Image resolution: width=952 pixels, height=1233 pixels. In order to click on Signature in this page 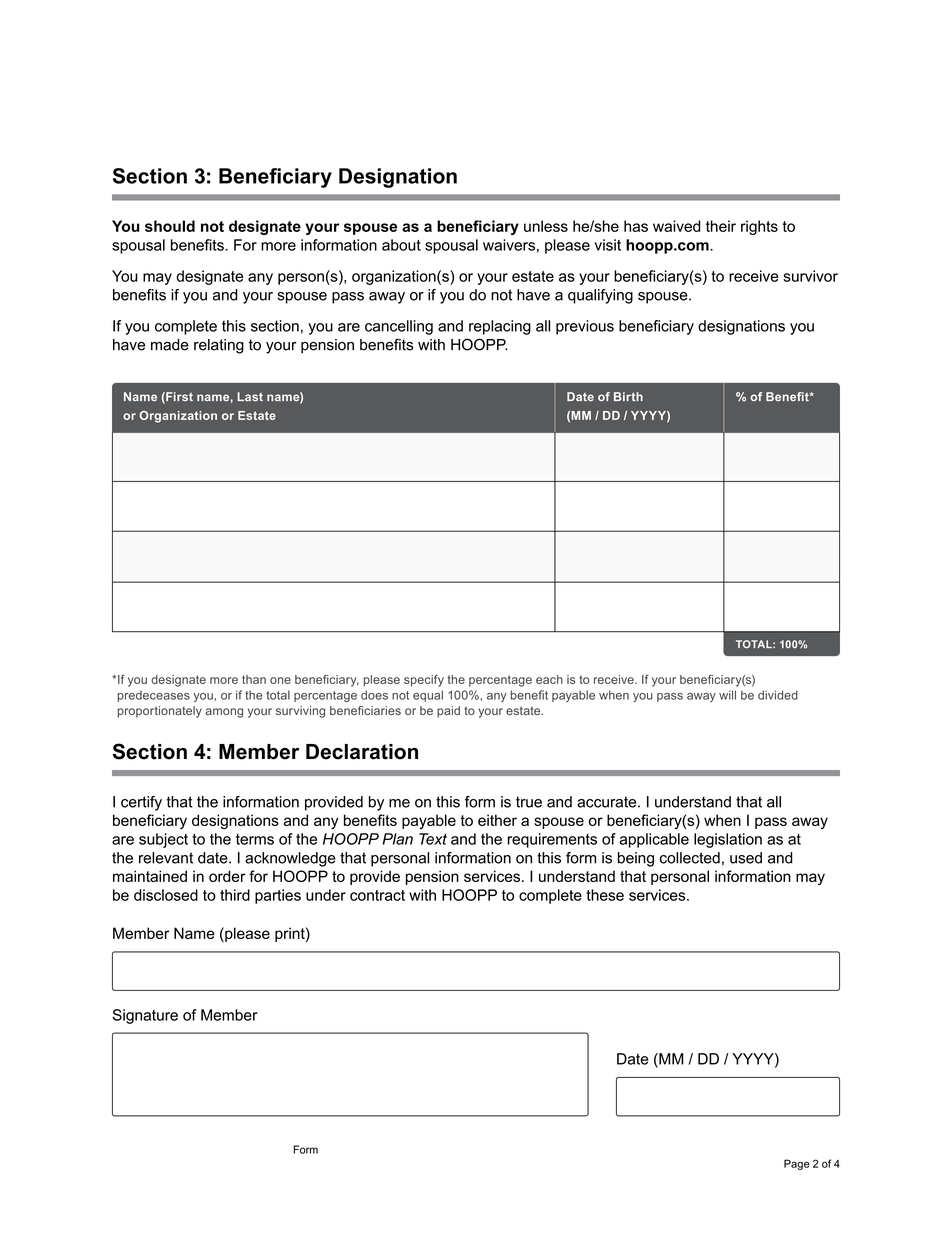, I will do `click(145, 1016)`.
